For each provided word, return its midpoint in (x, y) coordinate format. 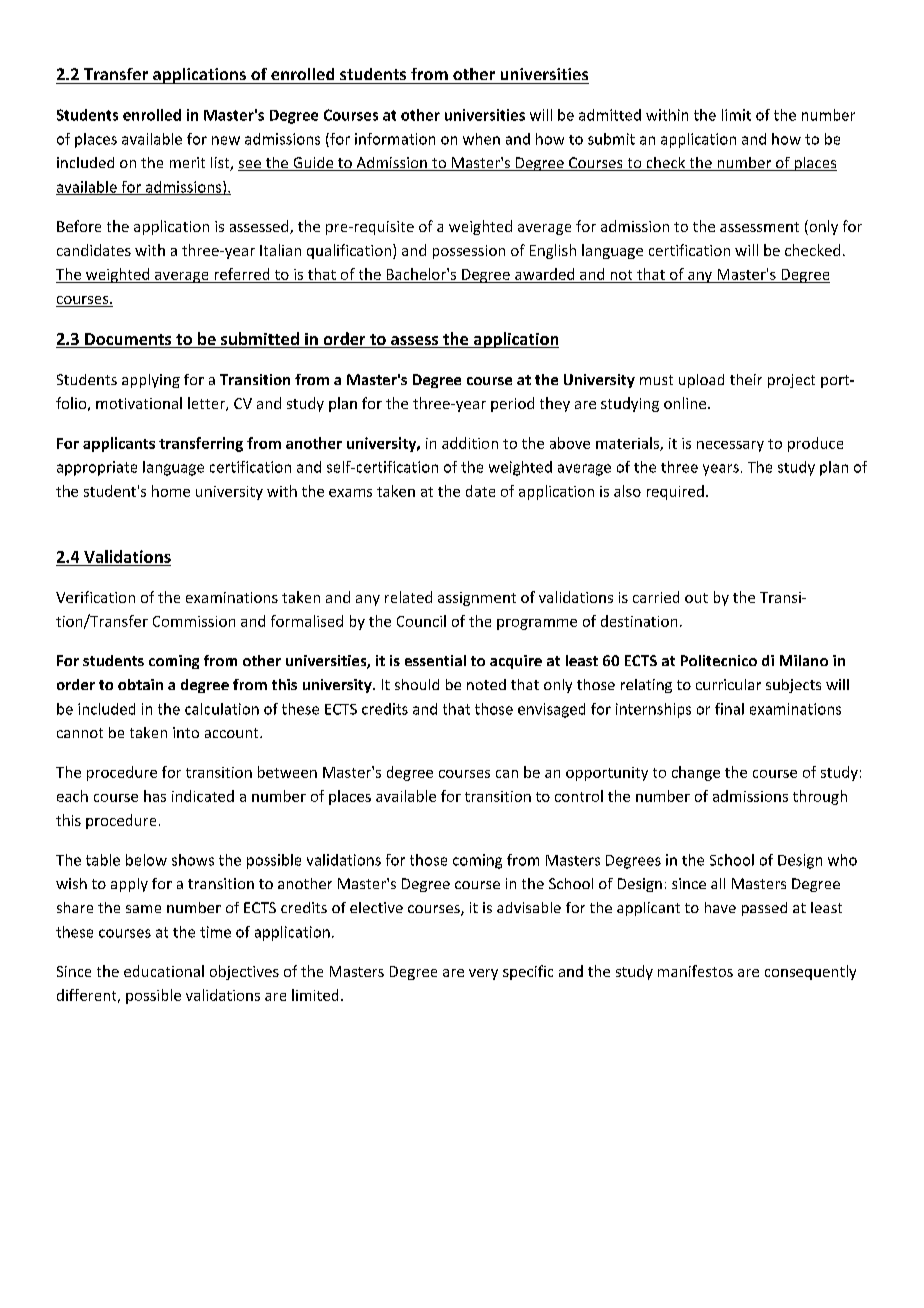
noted (486, 684)
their (746, 379)
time (215, 932)
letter (207, 404)
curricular (728, 684)
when (481, 139)
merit (187, 162)
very (483, 974)
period (512, 404)
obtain (140, 684)
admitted (610, 115)
